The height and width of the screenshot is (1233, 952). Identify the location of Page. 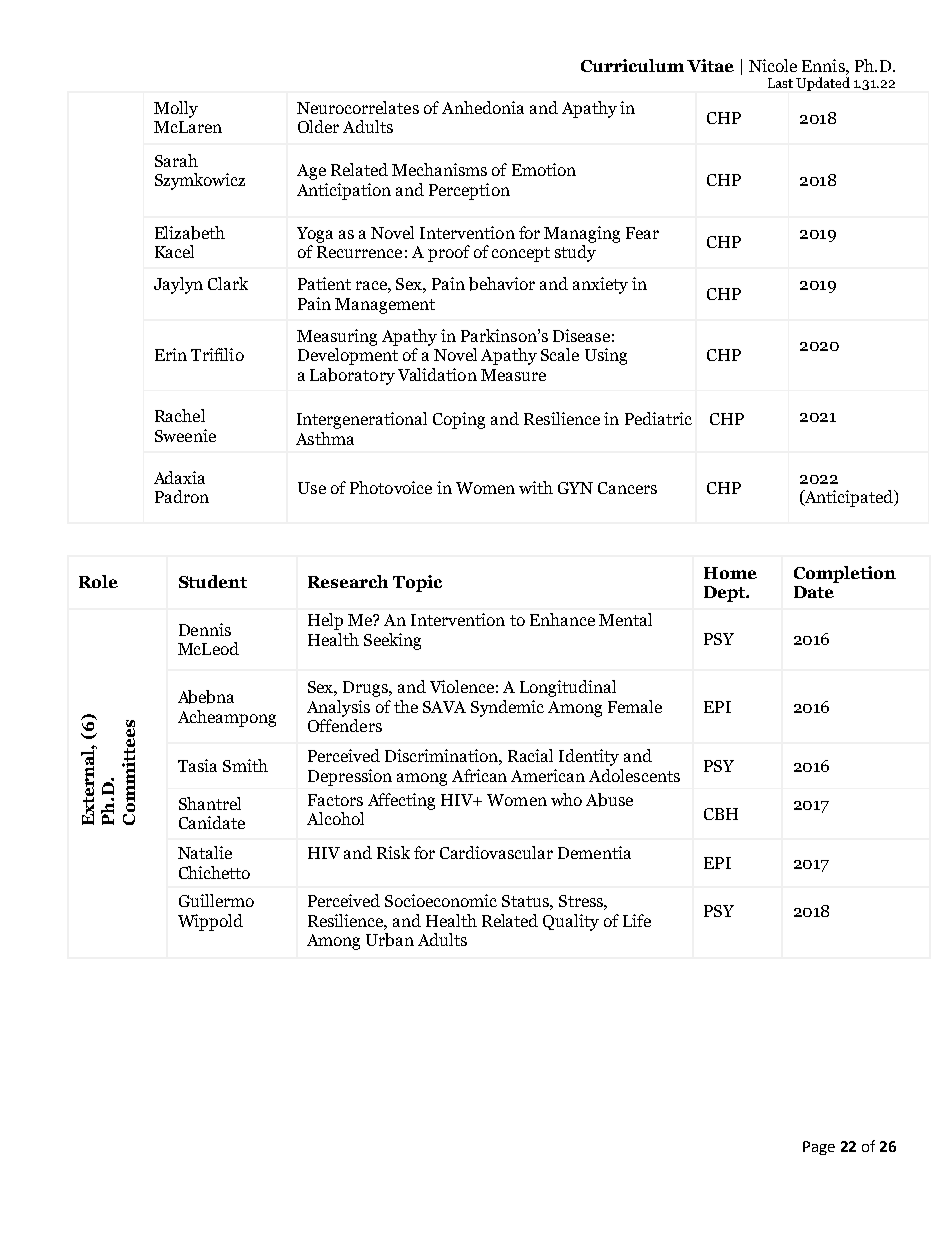
(819, 1148).
